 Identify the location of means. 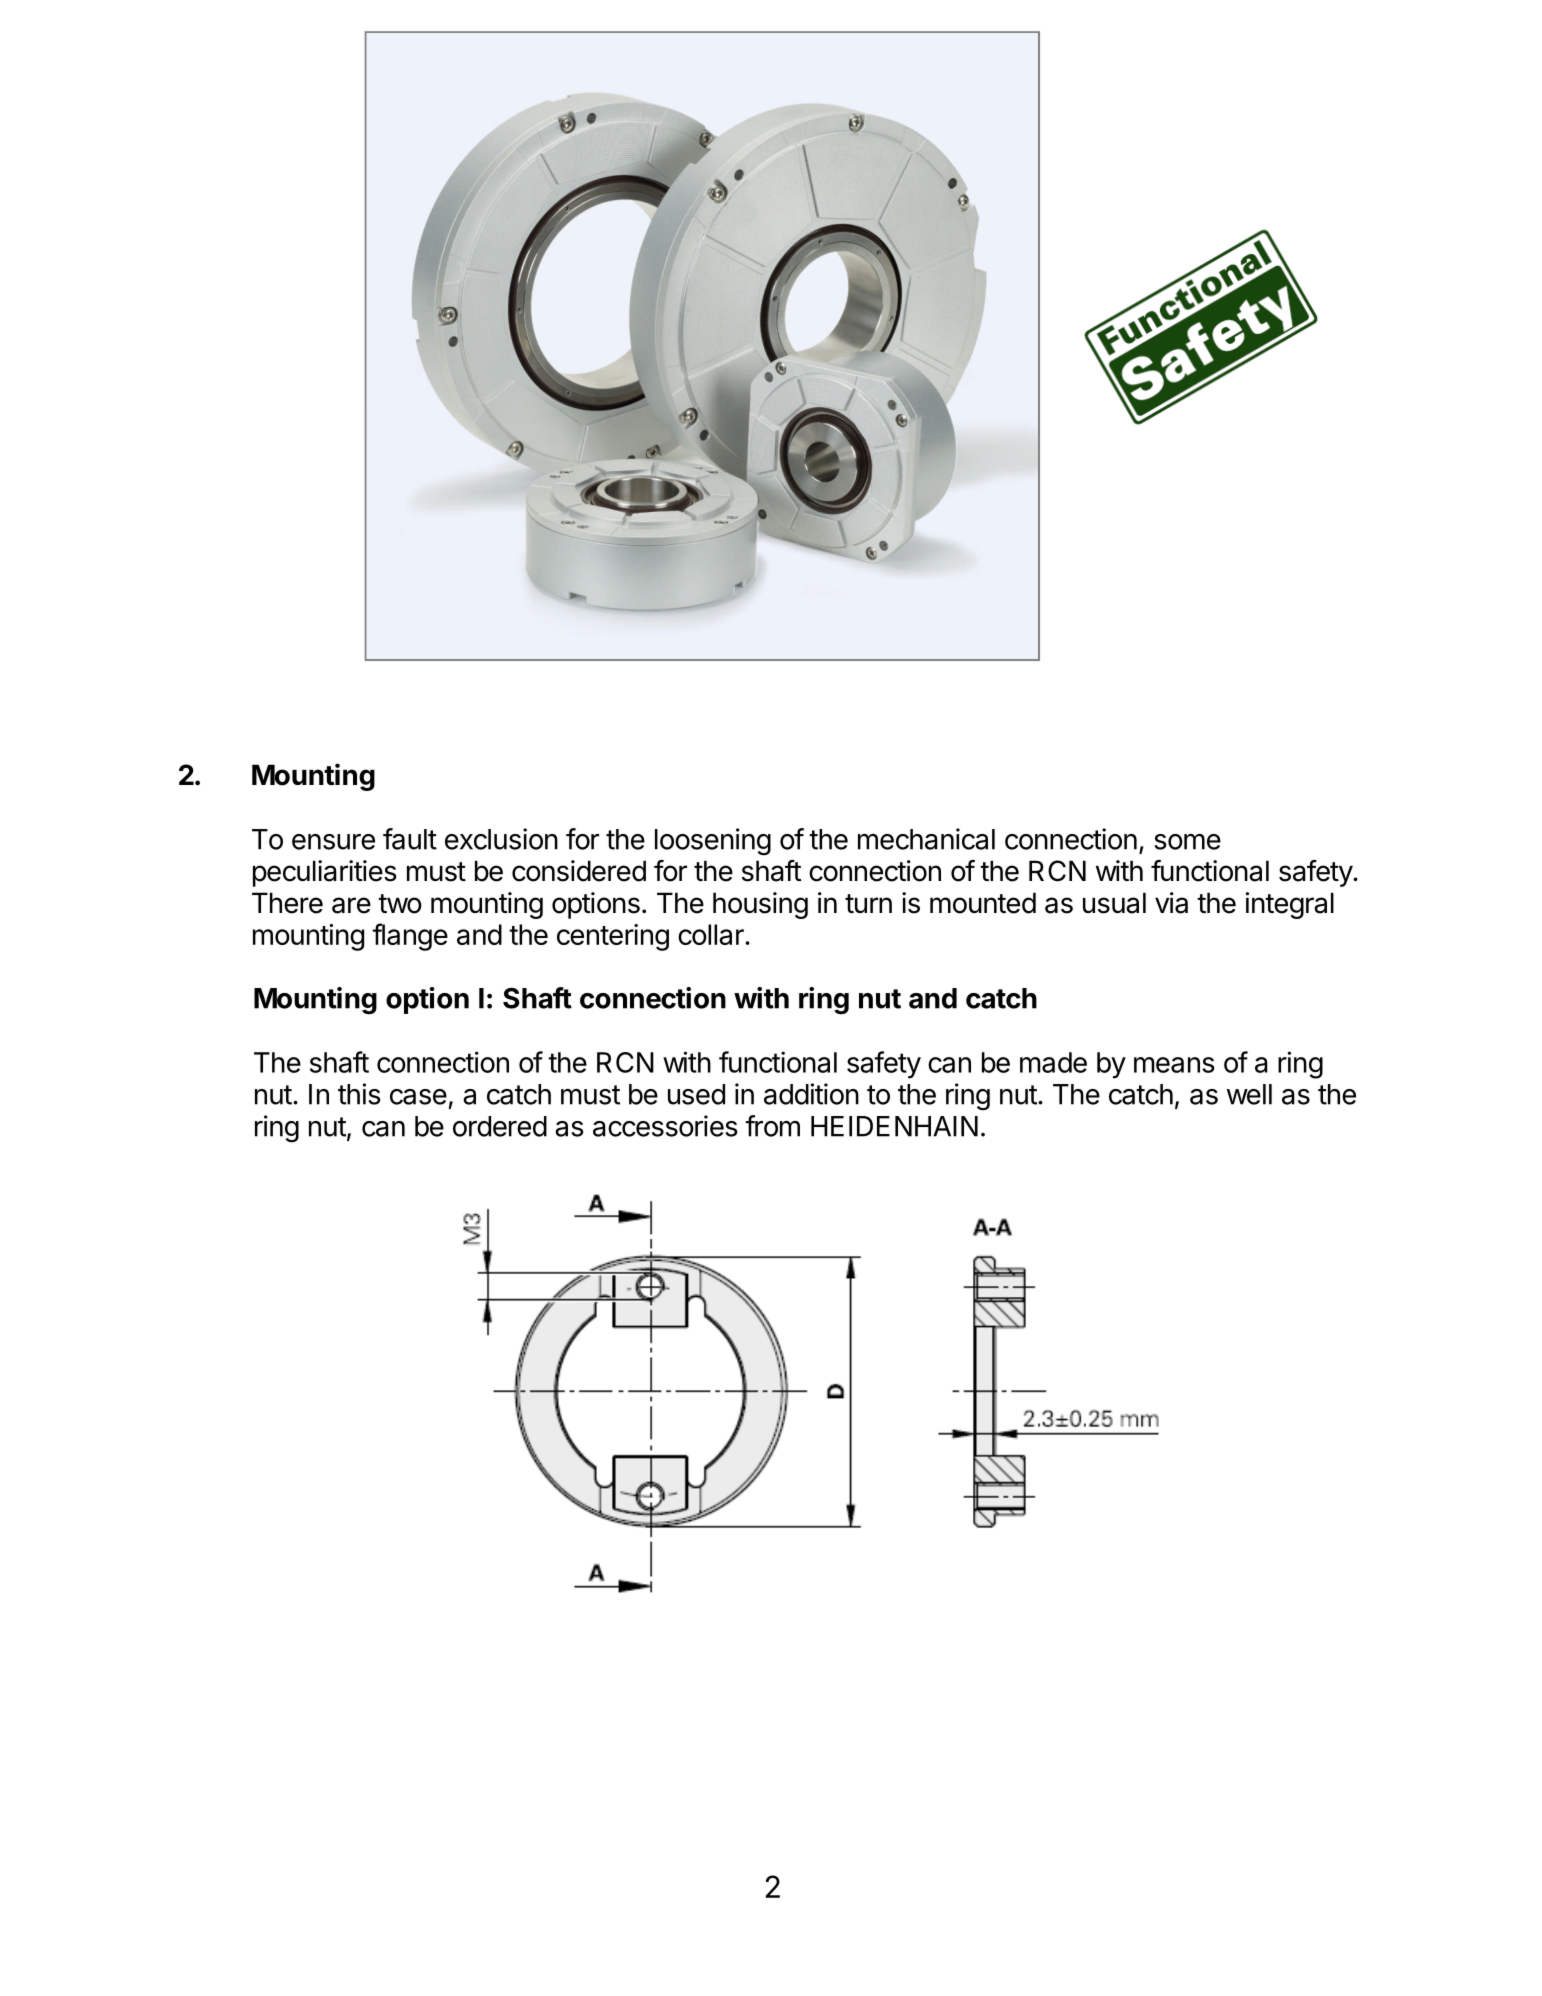
(1174, 1065).
